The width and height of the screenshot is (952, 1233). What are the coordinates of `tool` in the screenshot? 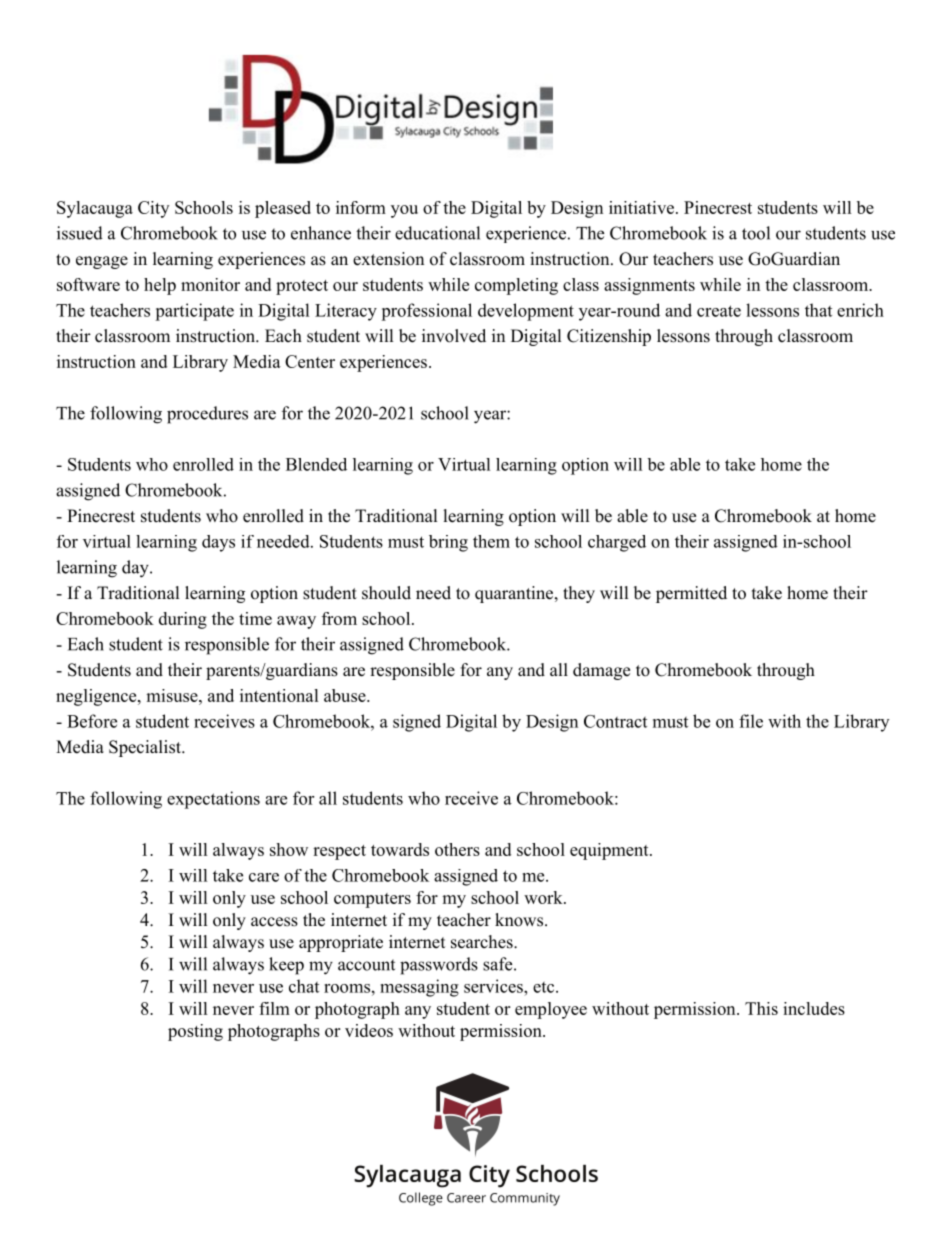 It's located at (756, 233).
